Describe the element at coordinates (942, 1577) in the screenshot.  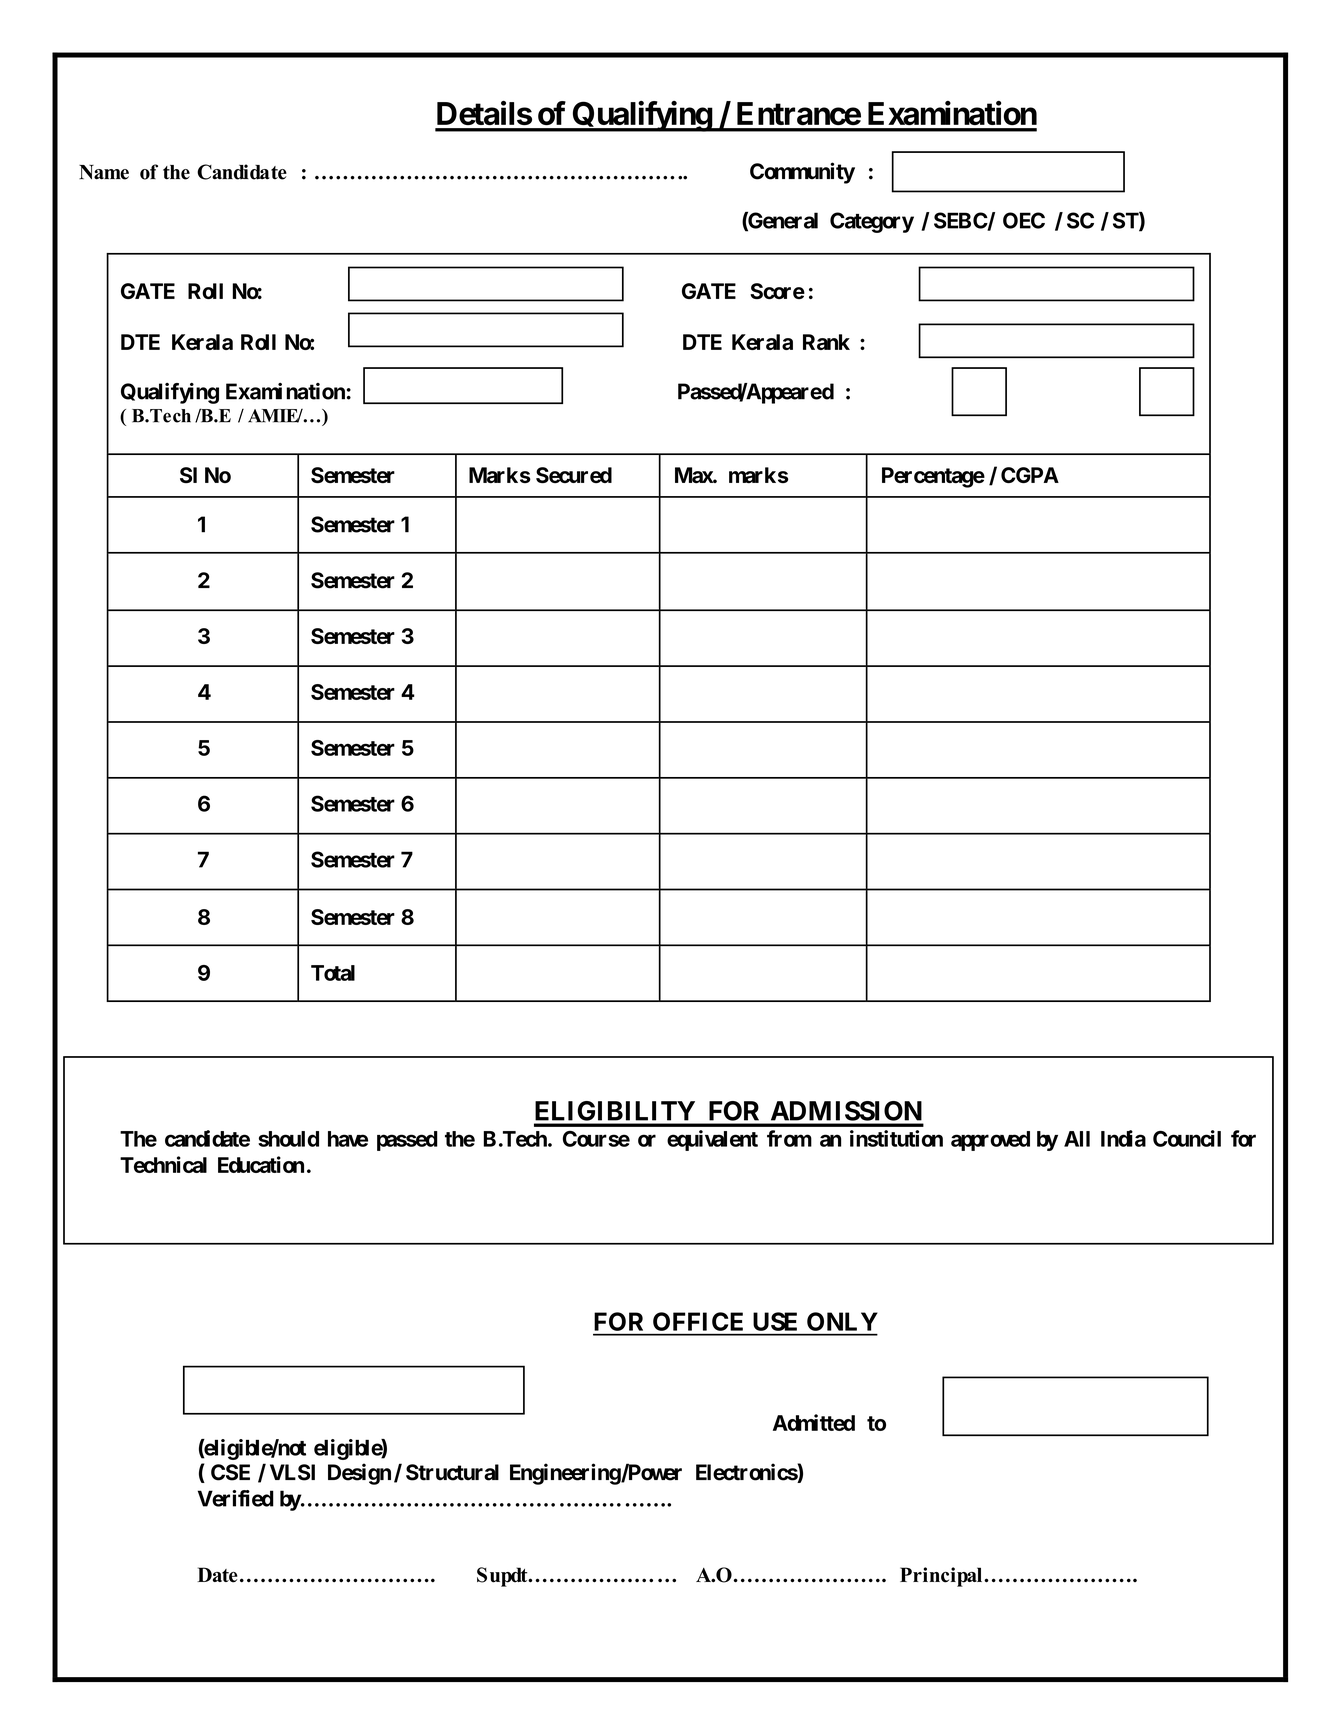
I see `Principal` at that location.
